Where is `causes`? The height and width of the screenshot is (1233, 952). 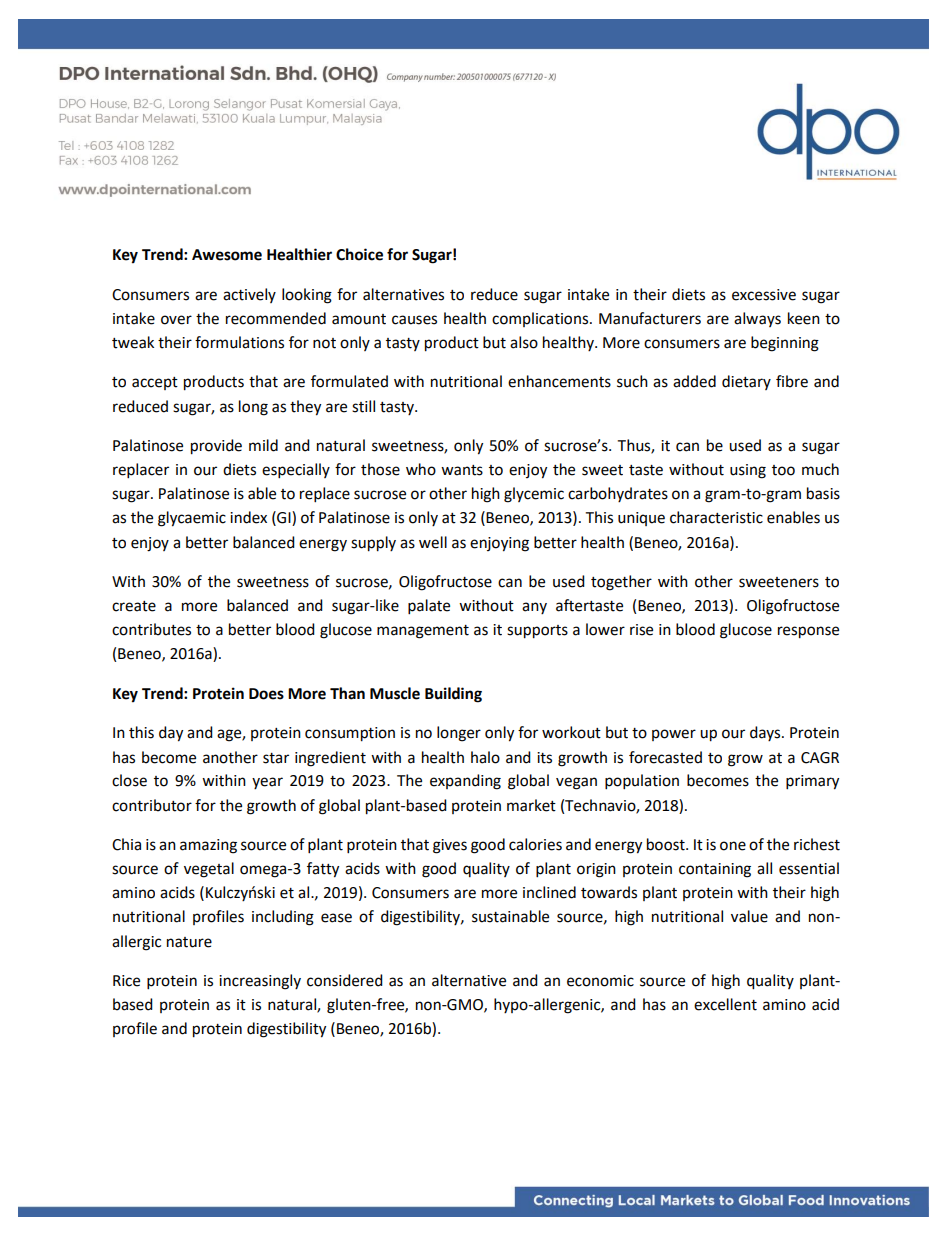
causes is located at coordinates (414, 320).
